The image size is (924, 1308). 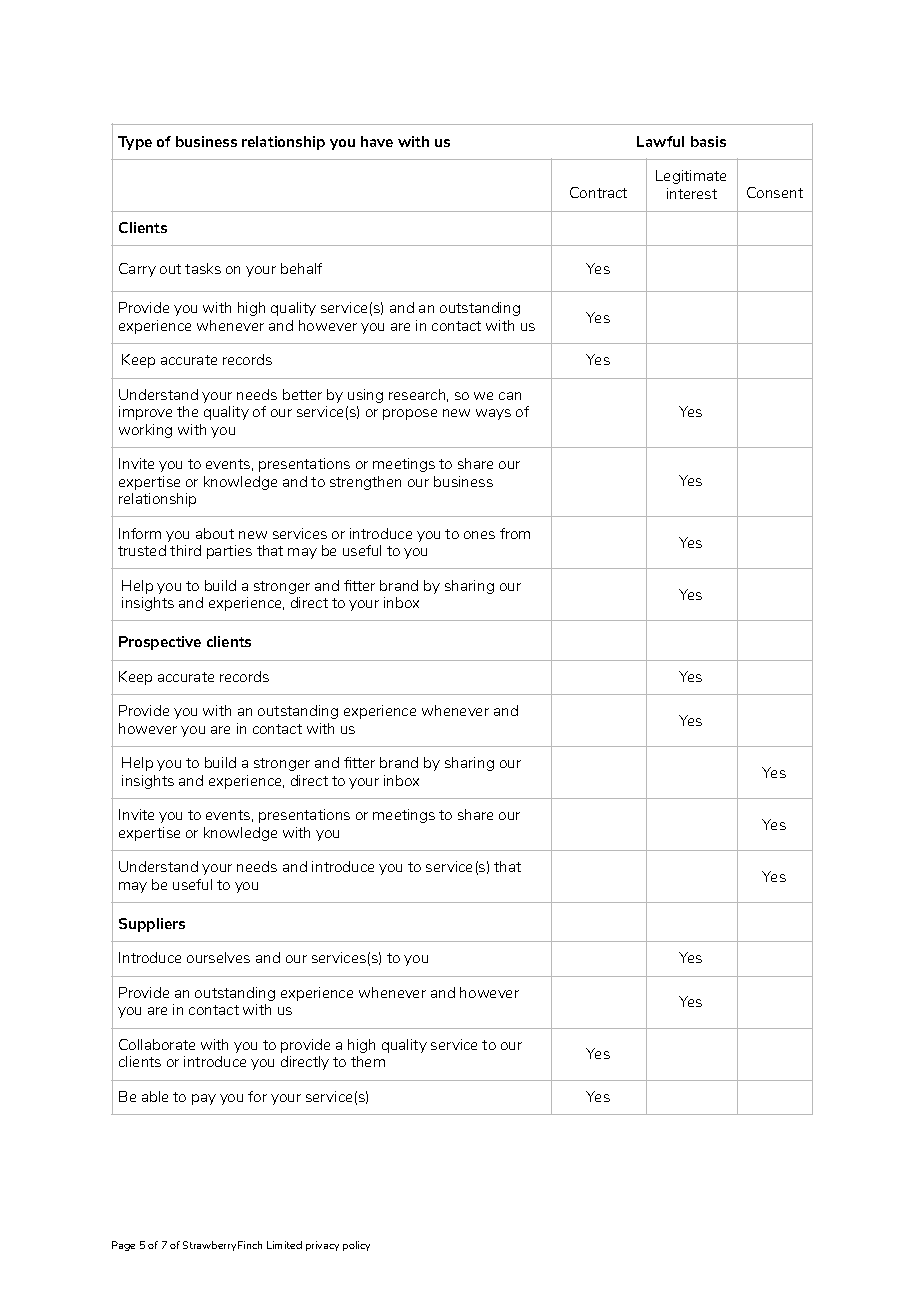 What do you see at coordinates (515, 533) in the image?
I see `from` at bounding box center [515, 533].
